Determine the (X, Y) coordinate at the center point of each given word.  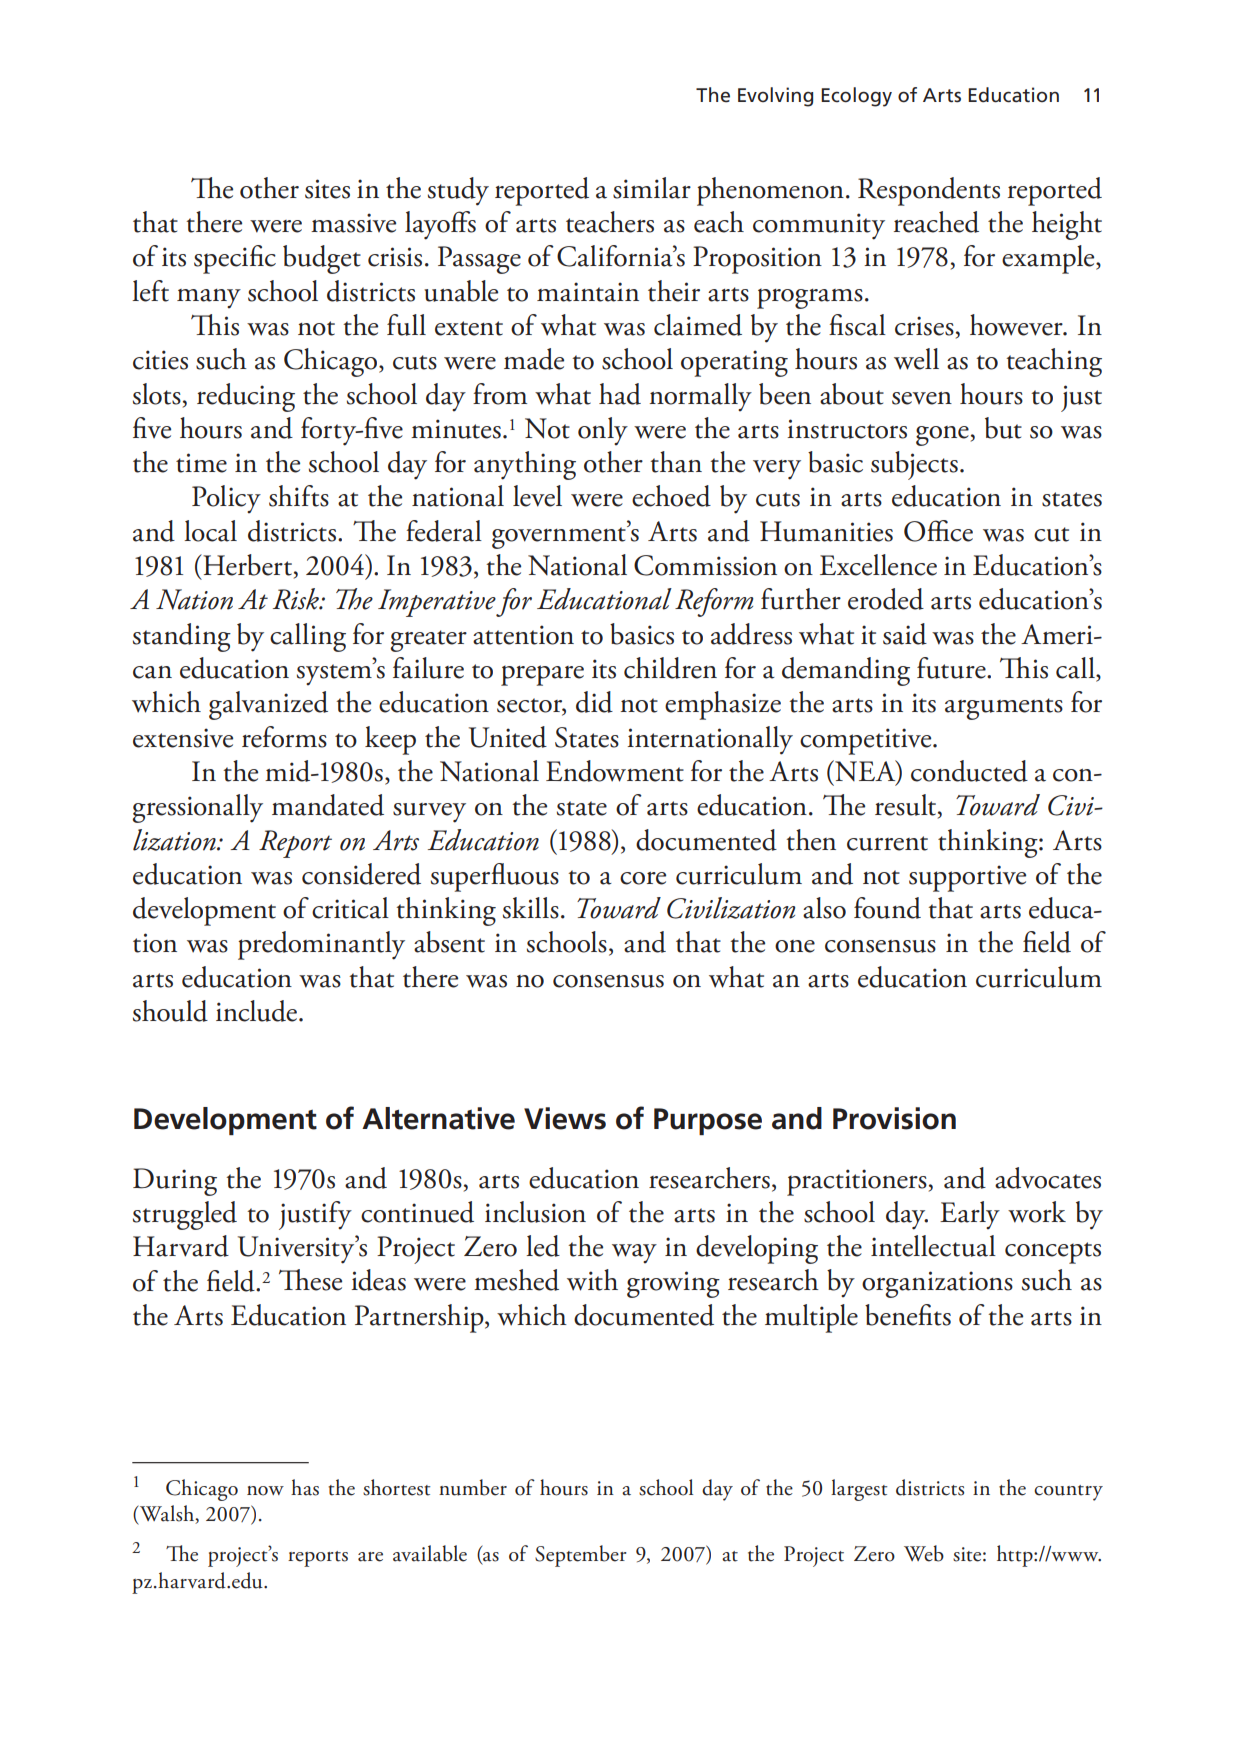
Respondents (929, 191)
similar (652, 188)
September (581, 1556)
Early (970, 1215)
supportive (967, 878)
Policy (226, 499)
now (265, 1491)
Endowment (615, 771)
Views (565, 1118)
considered (361, 874)
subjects (914, 465)
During (175, 1182)
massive (353, 223)
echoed (671, 496)
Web (924, 1553)
